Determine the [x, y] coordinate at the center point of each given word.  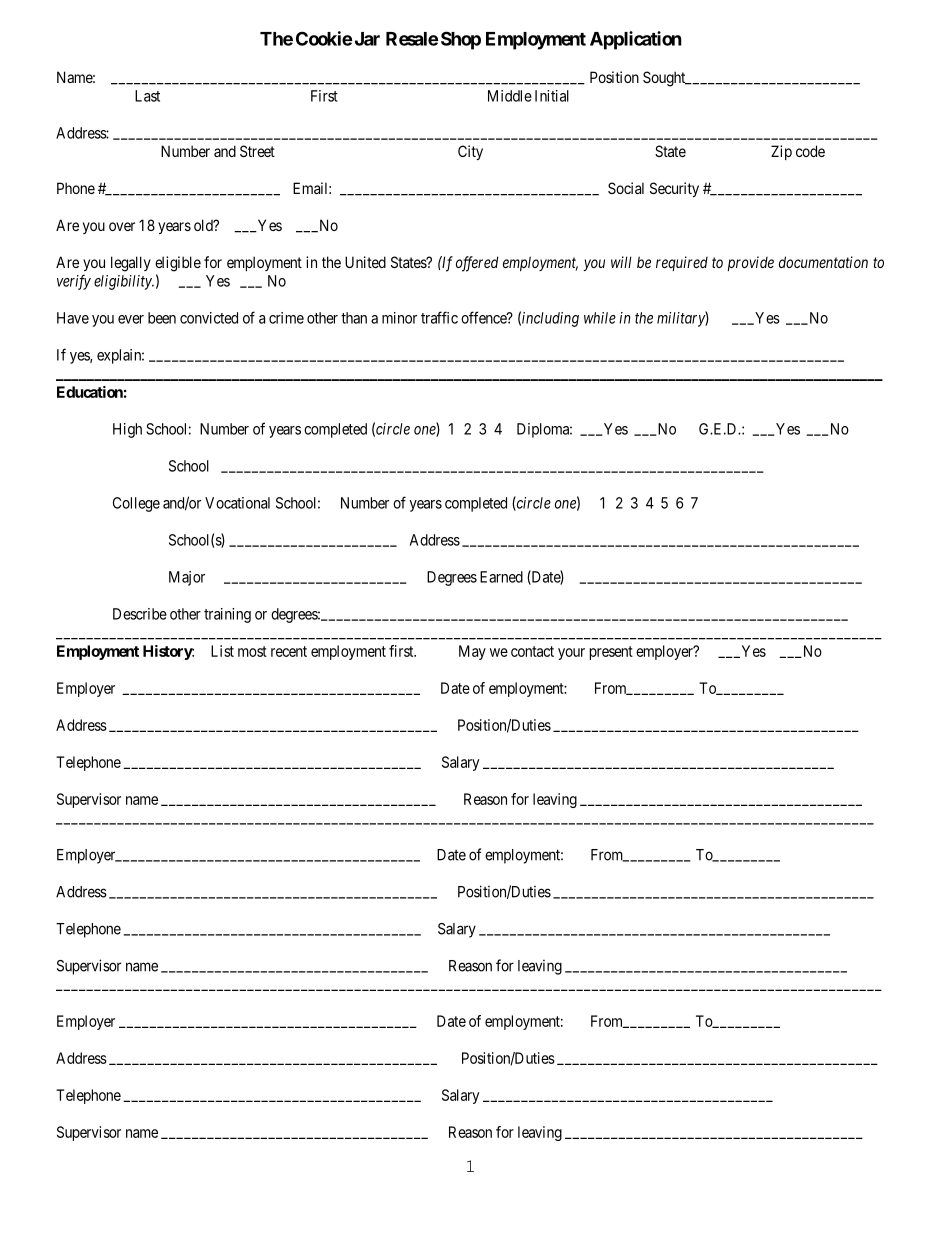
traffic [439, 317]
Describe [140, 614]
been [162, 318]
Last [147, 96]
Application [636, 40]
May [472, 652]
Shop [461, 40]
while [600, 318]
